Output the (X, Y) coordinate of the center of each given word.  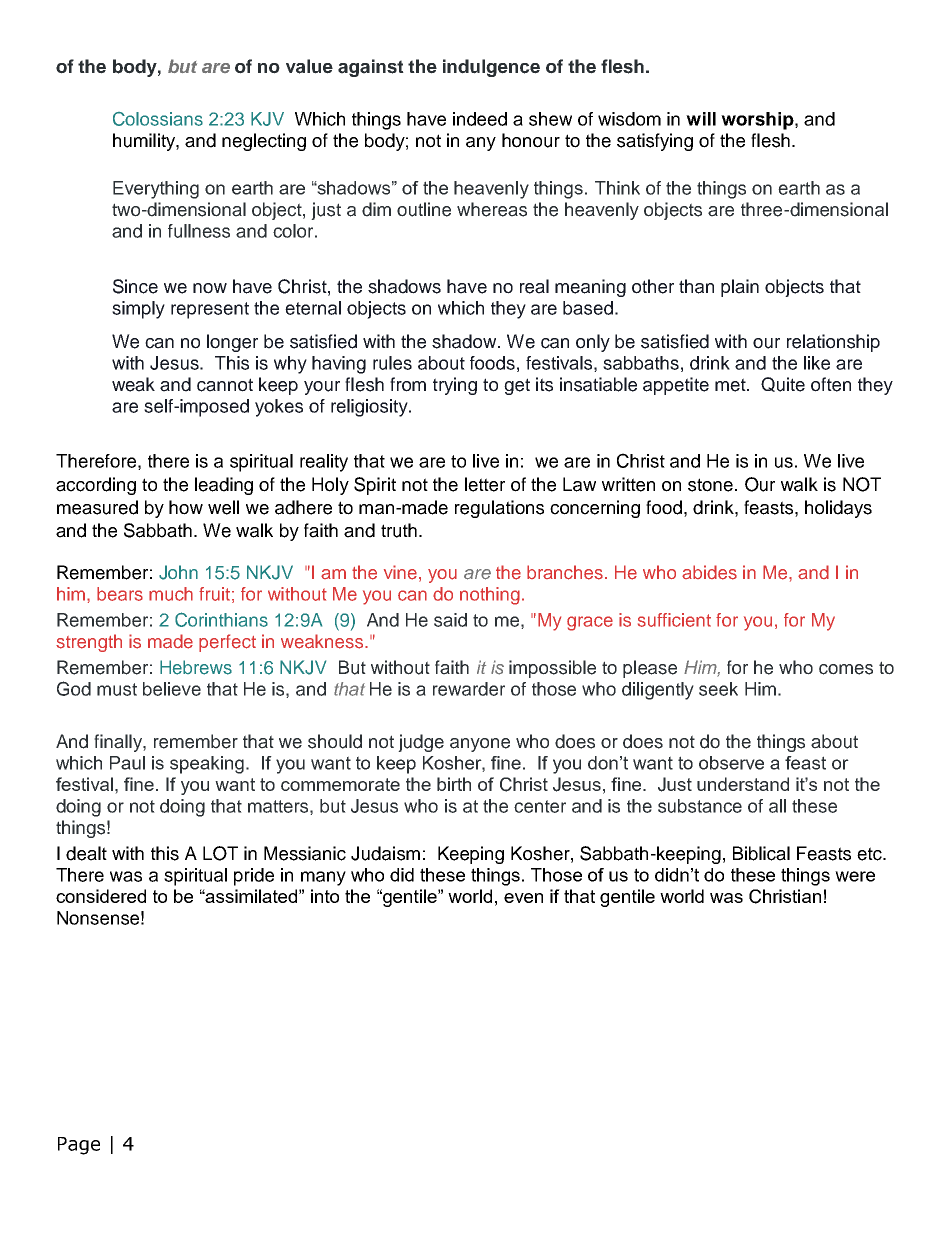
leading (224, 486)
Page (79, 1146)
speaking (207, 765)
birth (454, 784)
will (701, 119)
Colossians (158, 119)
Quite (783, 384)
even (523, 898)
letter (485, 484)
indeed (480, 119)
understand (743, 784)
